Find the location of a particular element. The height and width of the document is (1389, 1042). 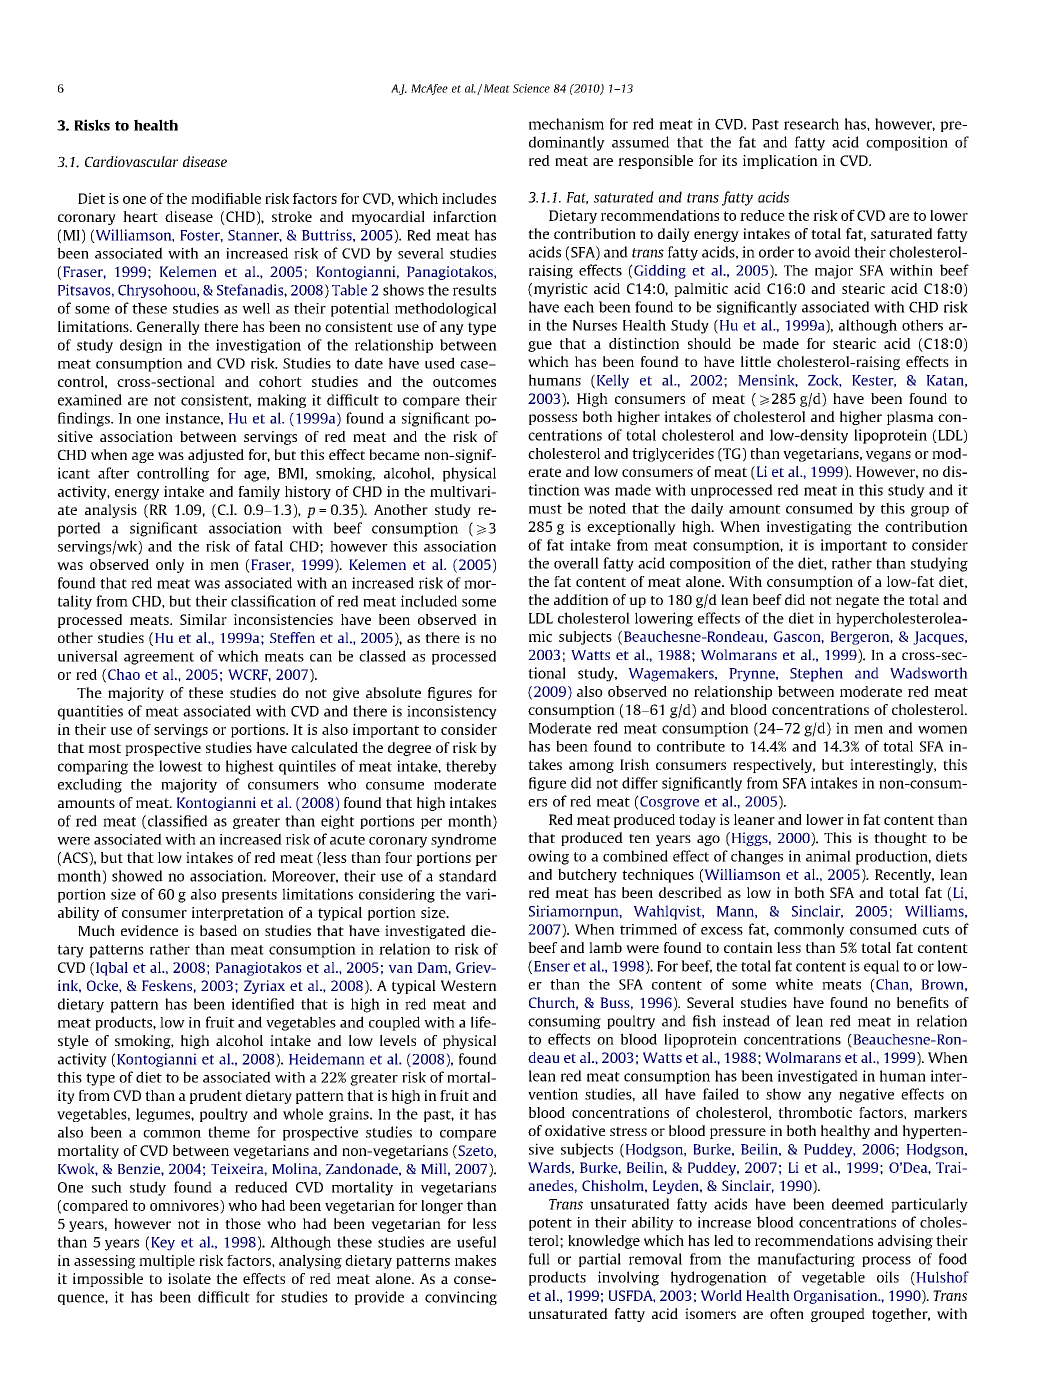

equal is located at coordinates (881, 967).
